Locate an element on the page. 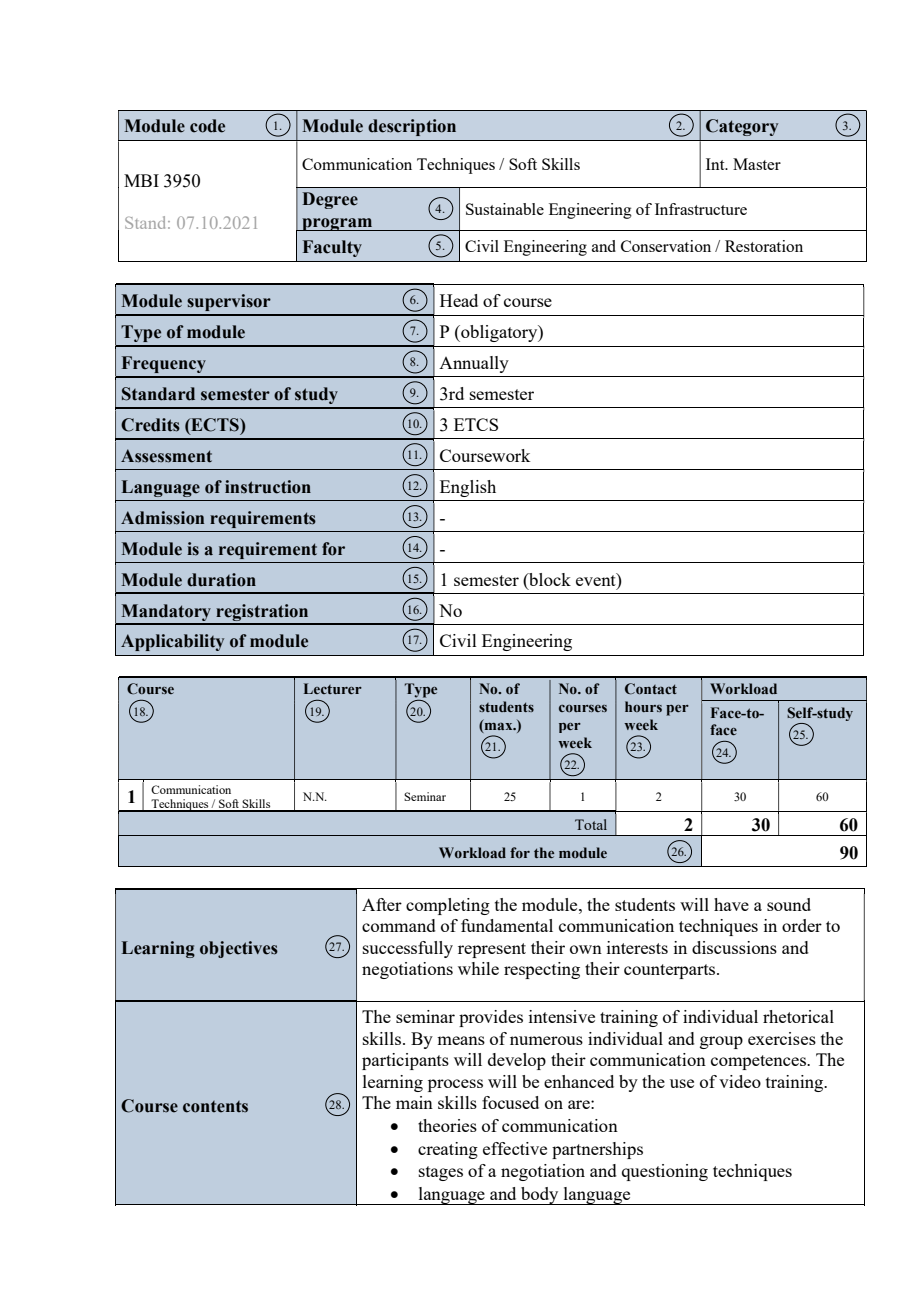  event is located at coordinates (597, 579).
